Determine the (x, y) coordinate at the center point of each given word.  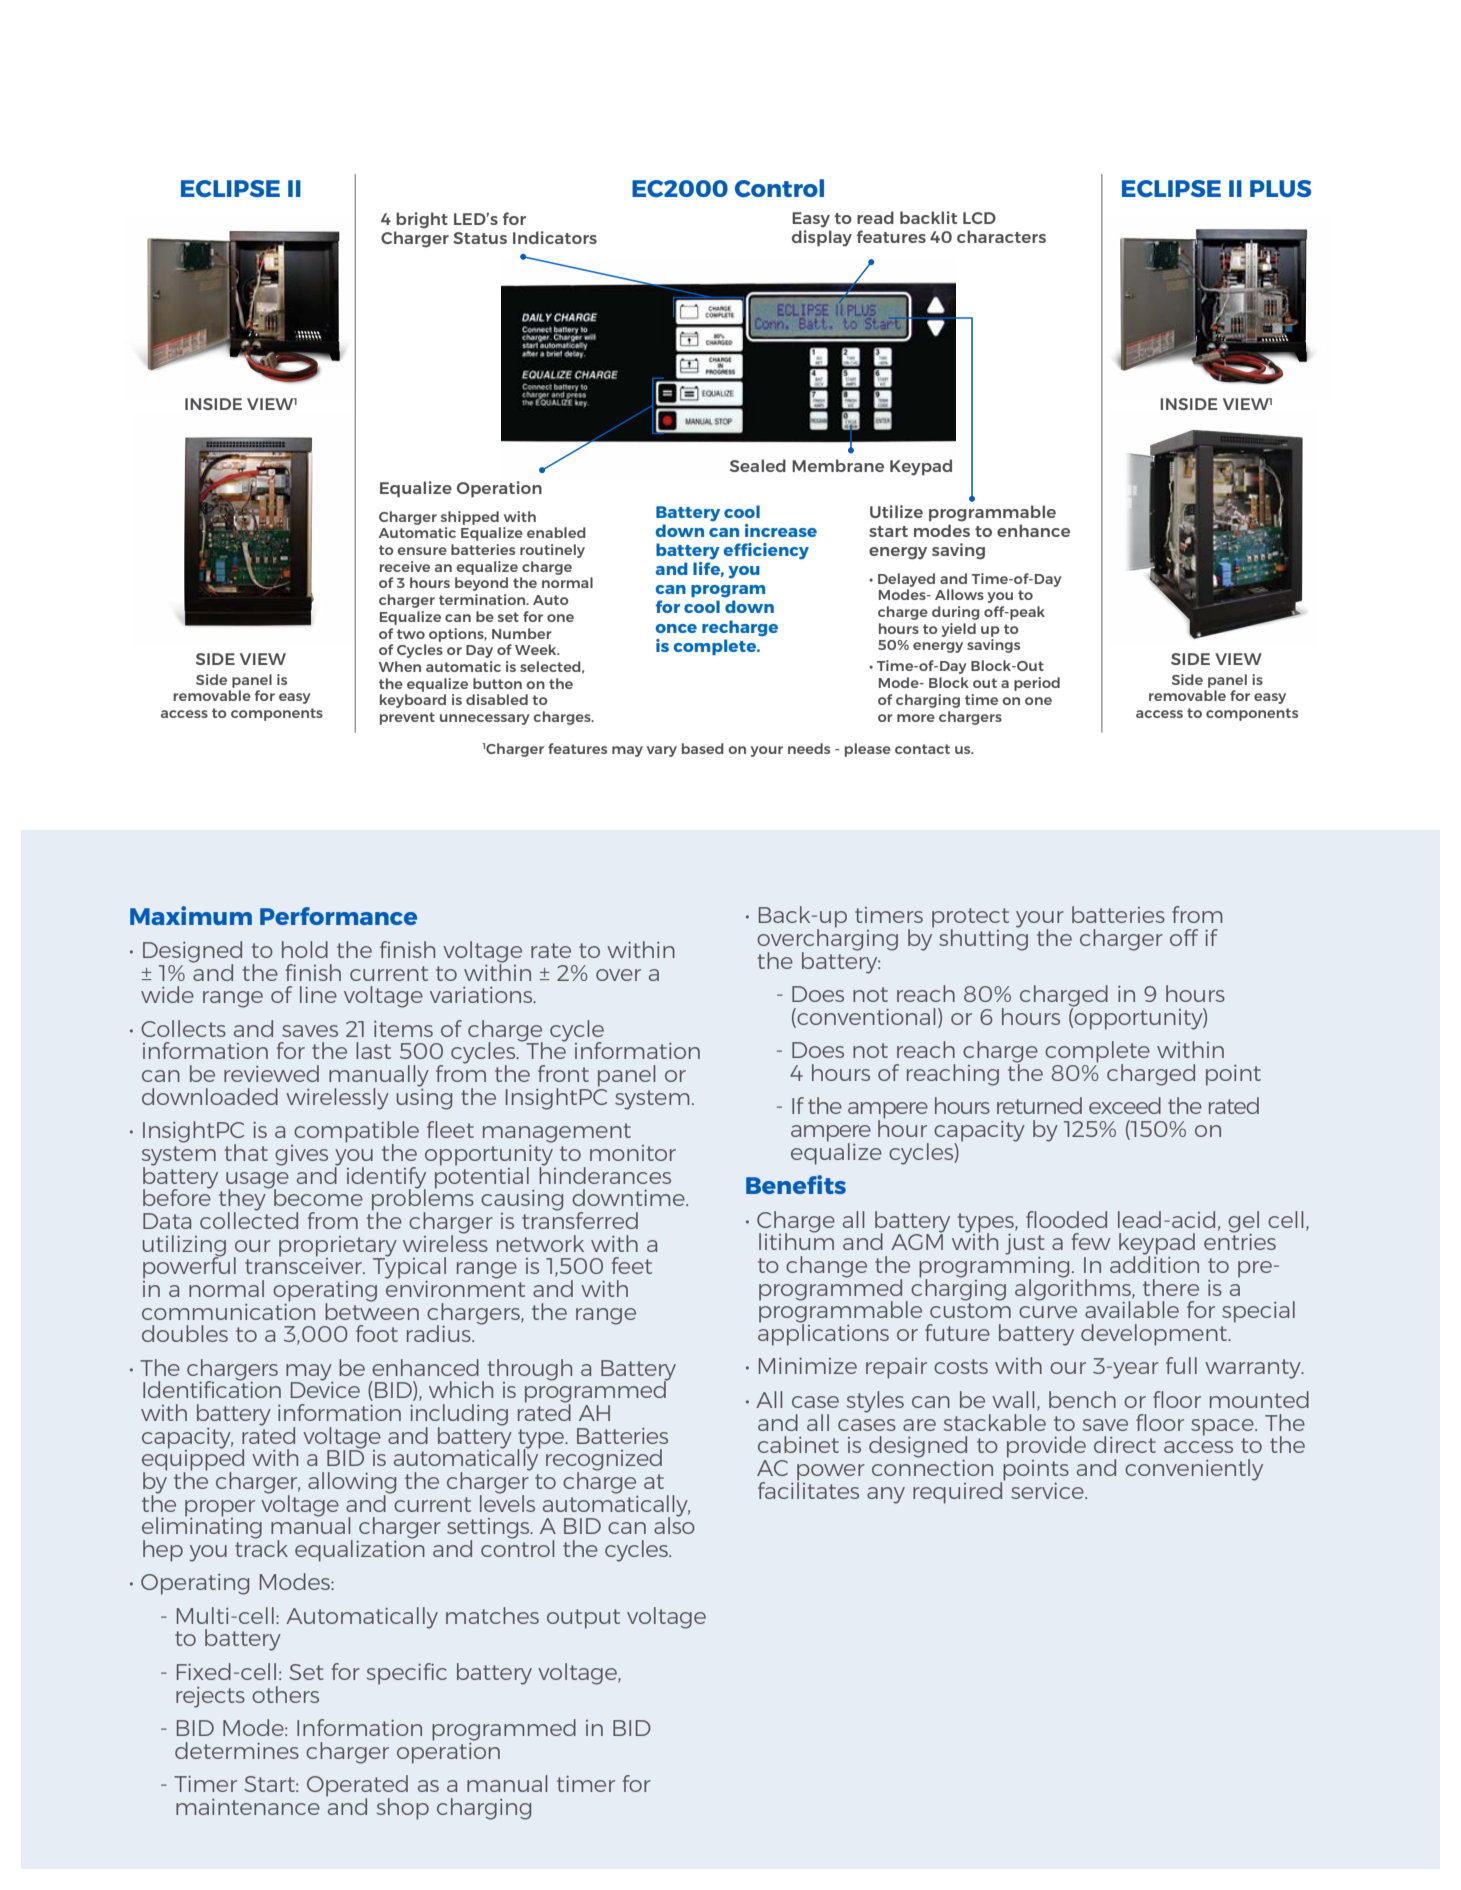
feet (632, 1265)
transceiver (304, 1264)
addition (1154, 1263)
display (822, 238)
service (1048, 1491)
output (583, 1619)
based (703, 748)
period (1037, 684)
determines (237, 1750)
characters (1001, 236)
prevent (407, 718)
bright (422, 220)
